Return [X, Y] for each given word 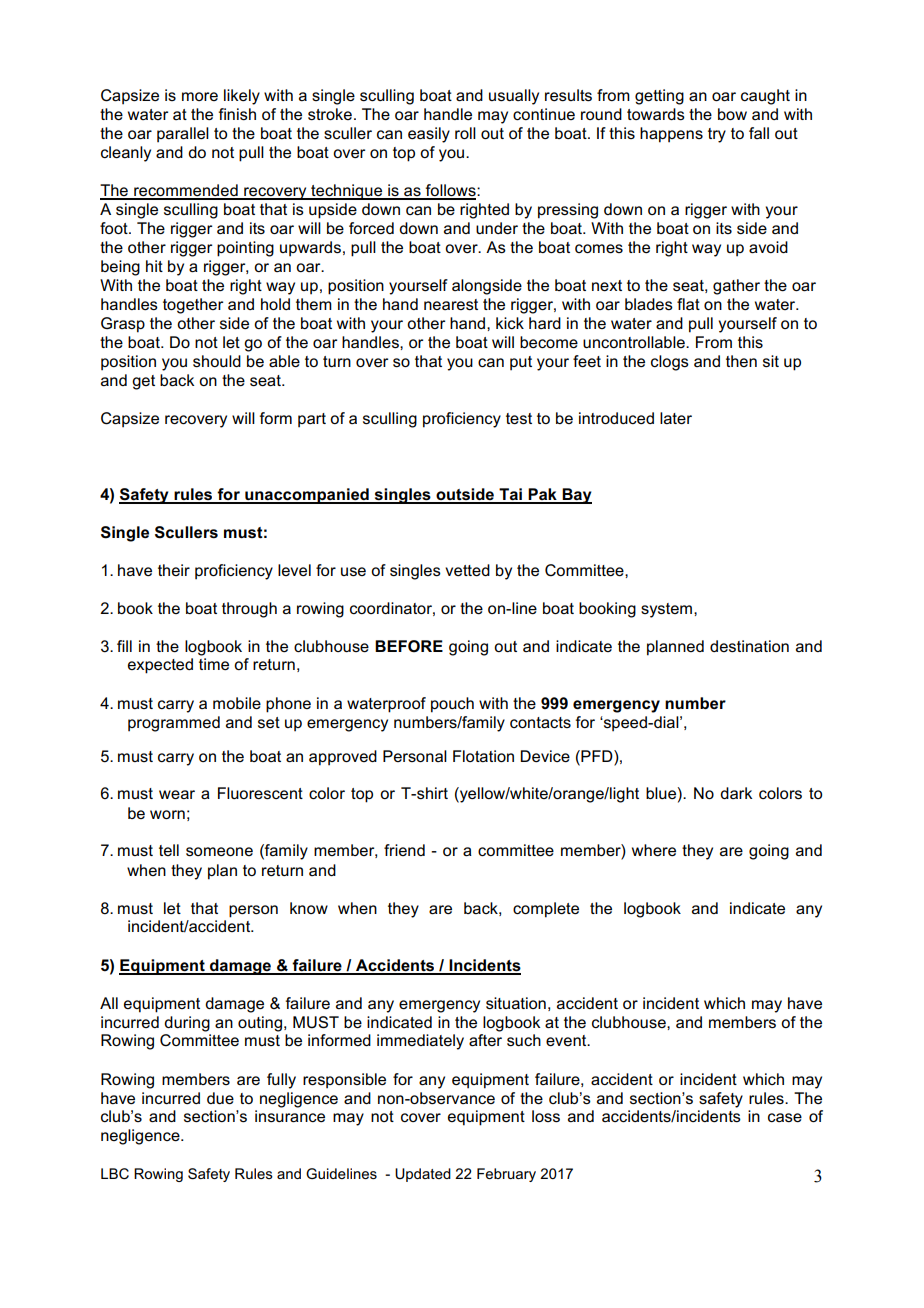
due [220, 1098]
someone [219, 852]
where [654, 850]
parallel [183, 135]
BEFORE [409, 646]
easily [429, 135]
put [521, 363]
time [214, 664]
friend [404, 850]
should [217, 361]
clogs [670, 363]
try [717, 135]
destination [749, 646]
